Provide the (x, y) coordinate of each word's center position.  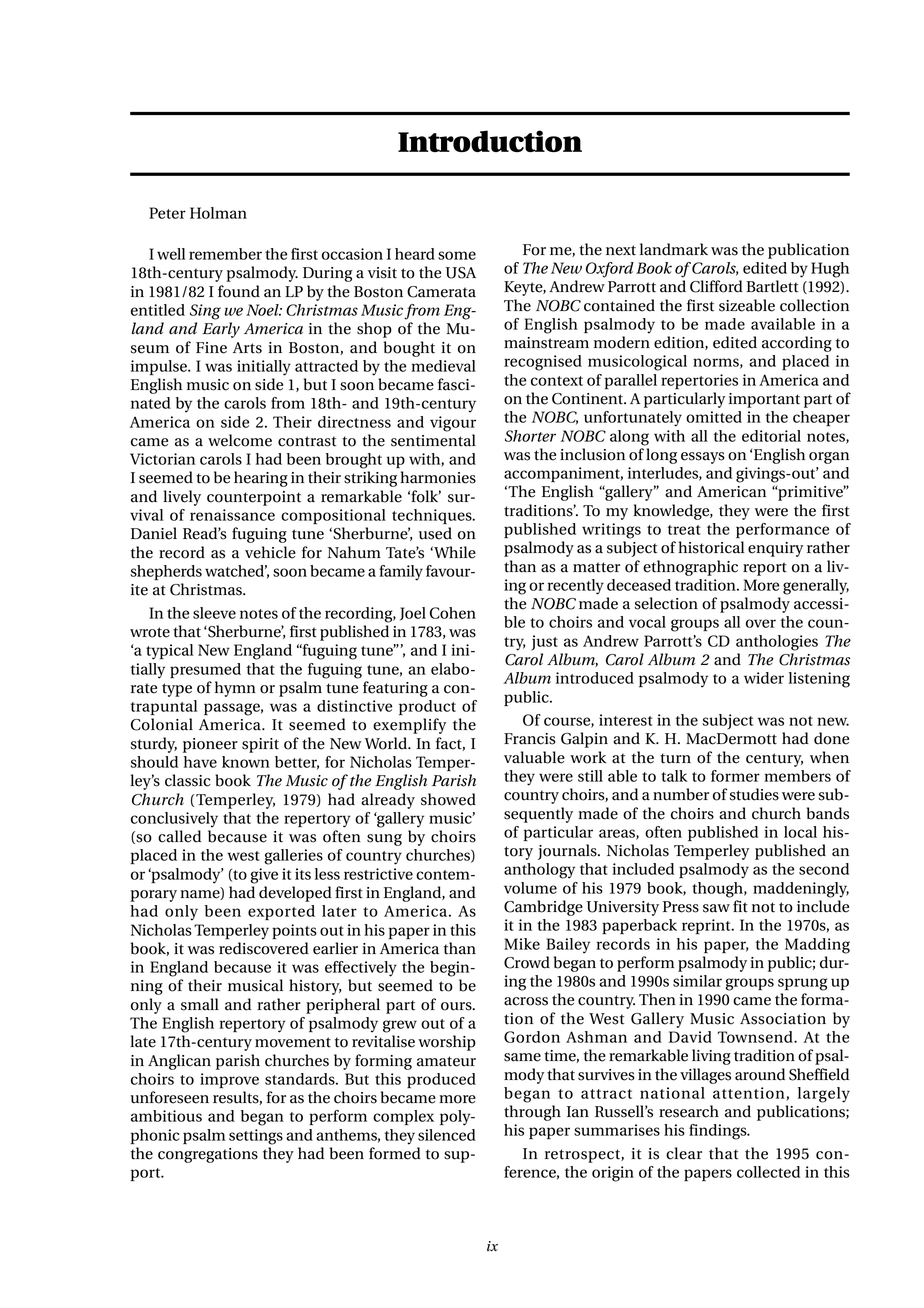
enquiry (775, 549)
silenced (447, 1135)
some (457, 255)
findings (719, 1132)
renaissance (232, 515)
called (179, 836)
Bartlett (772, 286)
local (800, 832)
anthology (539, 871)
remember (225, 254)
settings (256, 1137)
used (435, 533)
